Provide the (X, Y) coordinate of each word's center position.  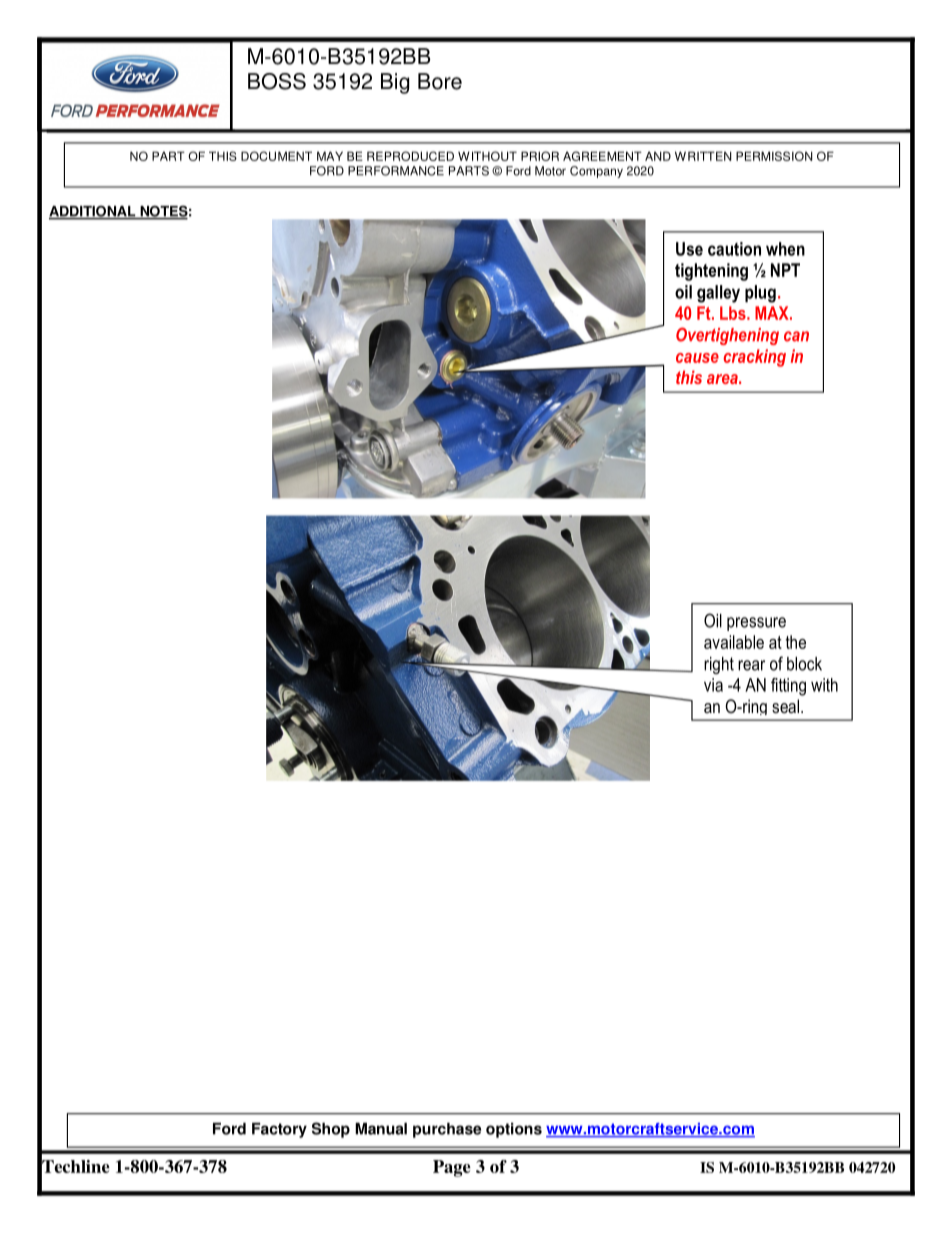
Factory (279, 1130)
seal (785, 706)
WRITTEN (703, 156)
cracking (754, 358)
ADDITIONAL (93, 212)
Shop (331, 1130)
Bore (440, 81)
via (713, 685)
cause (697, 358)
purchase (447, 1130)
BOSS (277, 81)
